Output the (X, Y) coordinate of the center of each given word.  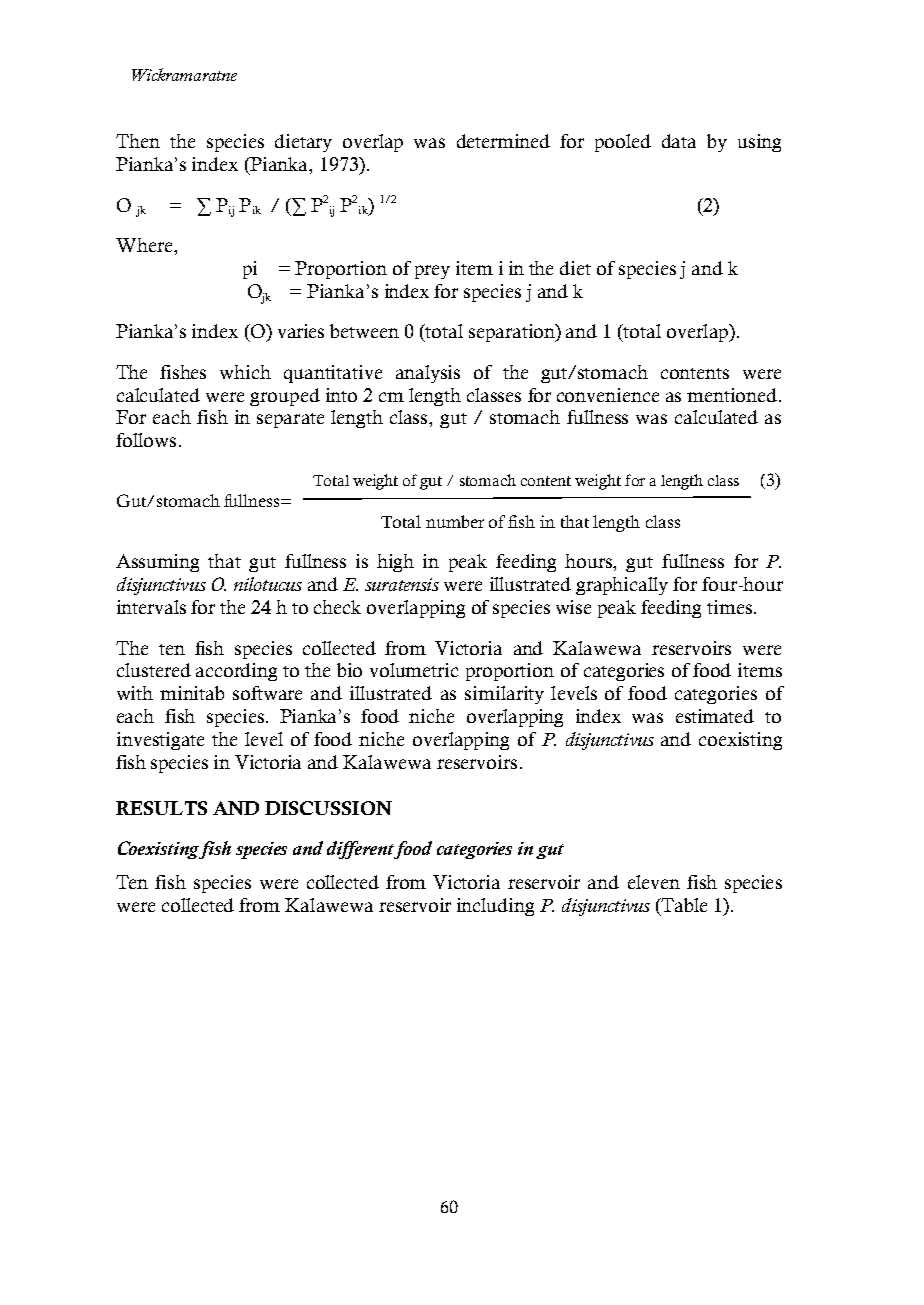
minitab (192, 693)
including (495, 907)
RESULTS (161, 808)
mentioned (732, 395)
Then (138, 141)
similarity (504, 695)
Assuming (157, 563)
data (679, 141)
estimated (715, 716)
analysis (428, 374)
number (455, 521)
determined (503, 141)
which (245, 372)
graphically (622, 586)
